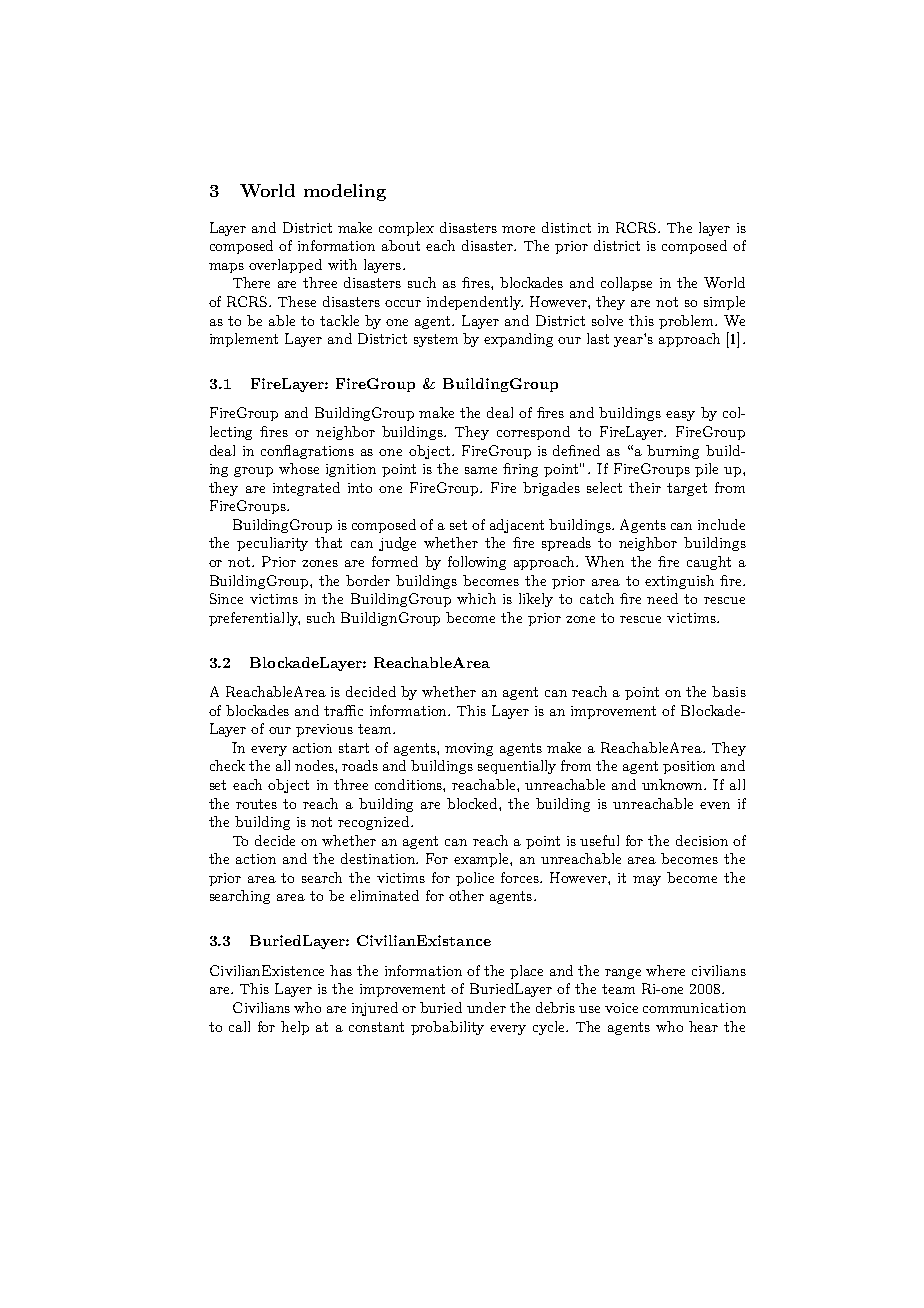 The width and height of the screenshot is (924, 1308). What do you see at coordinates (299, 468) in the screenshot?
I see `whose` at bounding box center [299, 468].
